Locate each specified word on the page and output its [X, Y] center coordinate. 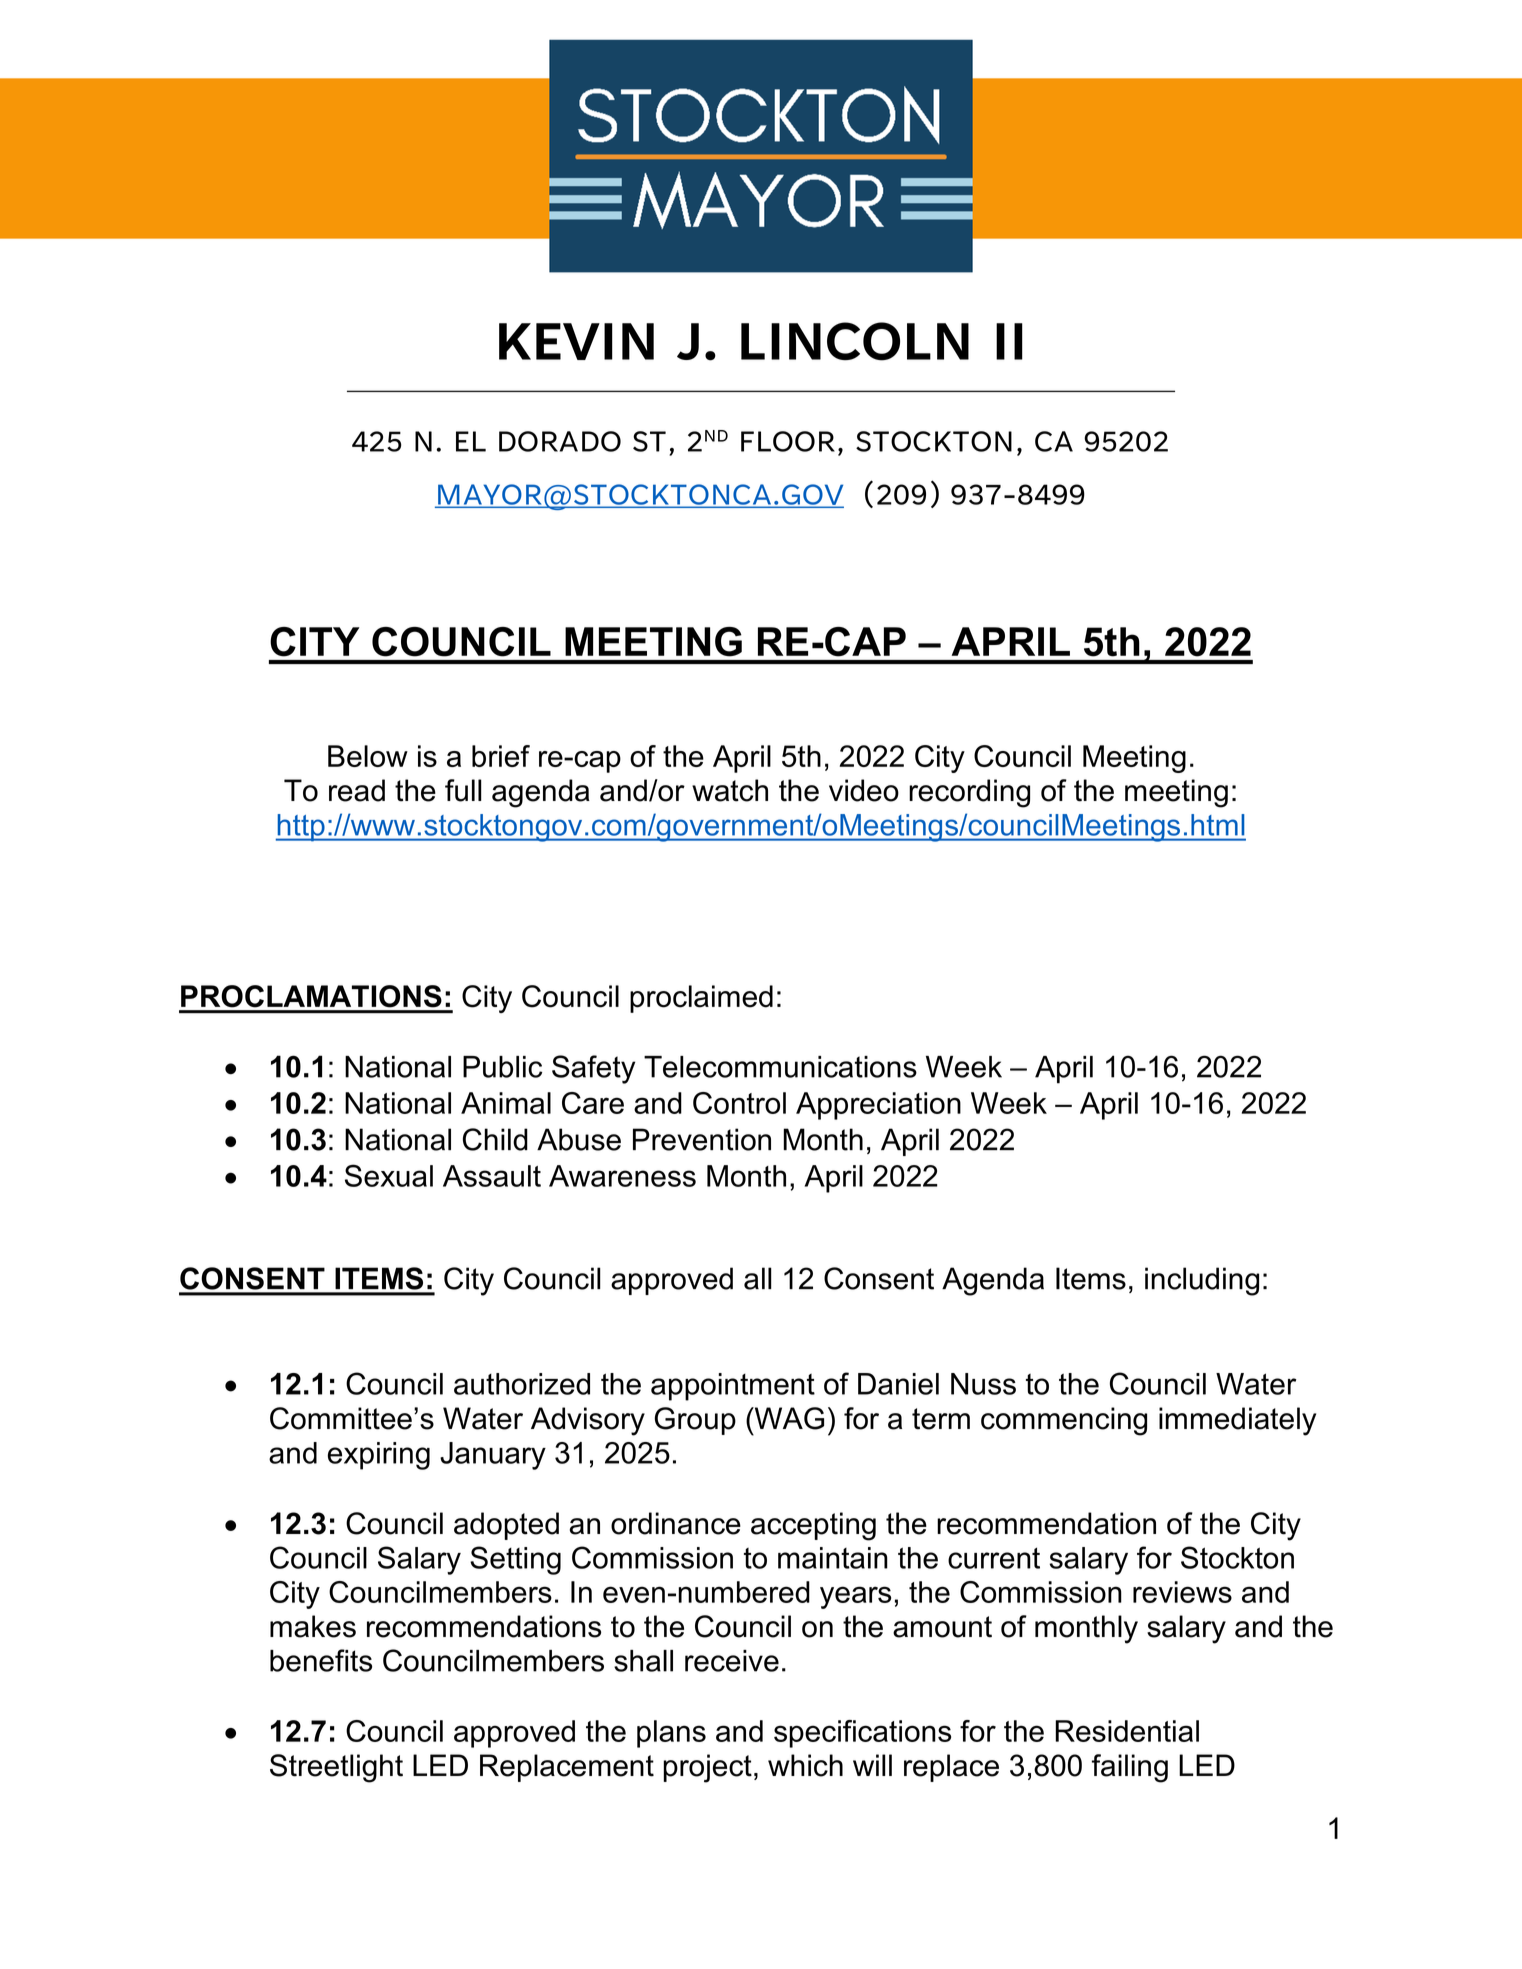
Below [368, 756]
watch [730, 790]
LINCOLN [855, 341]
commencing [1064, 1421]
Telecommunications [780, 1067]
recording [969, 793]
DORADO [560, 441]
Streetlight [336, 1768]
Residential [1127, 1731]
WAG [788, 1418]
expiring [379, 1456]
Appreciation [878, 1106]
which [805, 1765]
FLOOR [788, 441]
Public [502, 1067]
